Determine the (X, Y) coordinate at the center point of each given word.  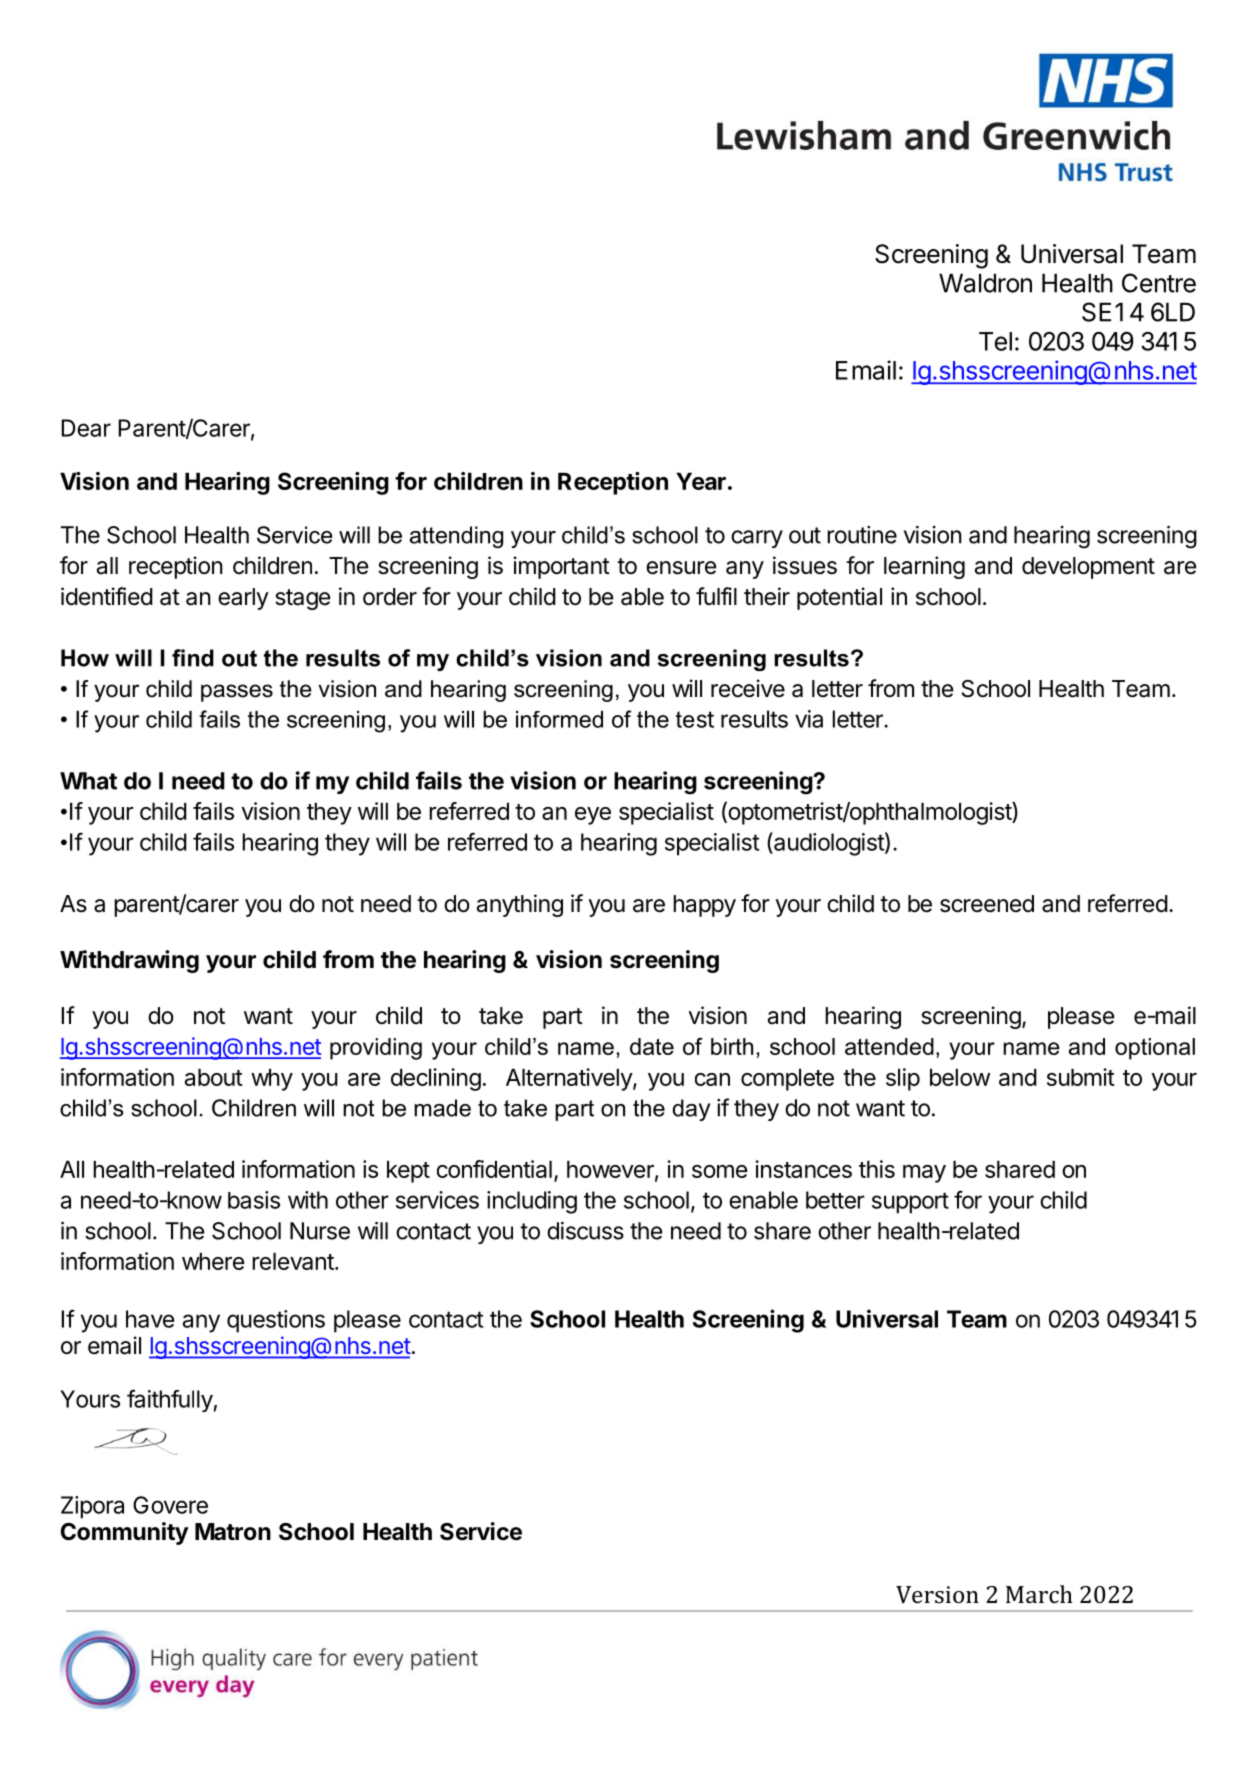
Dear (86, 428)
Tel (995, 341)
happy (704, 906)
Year (701, 481)
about (214, 1077)
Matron (233, 1532)
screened (987, 904)
